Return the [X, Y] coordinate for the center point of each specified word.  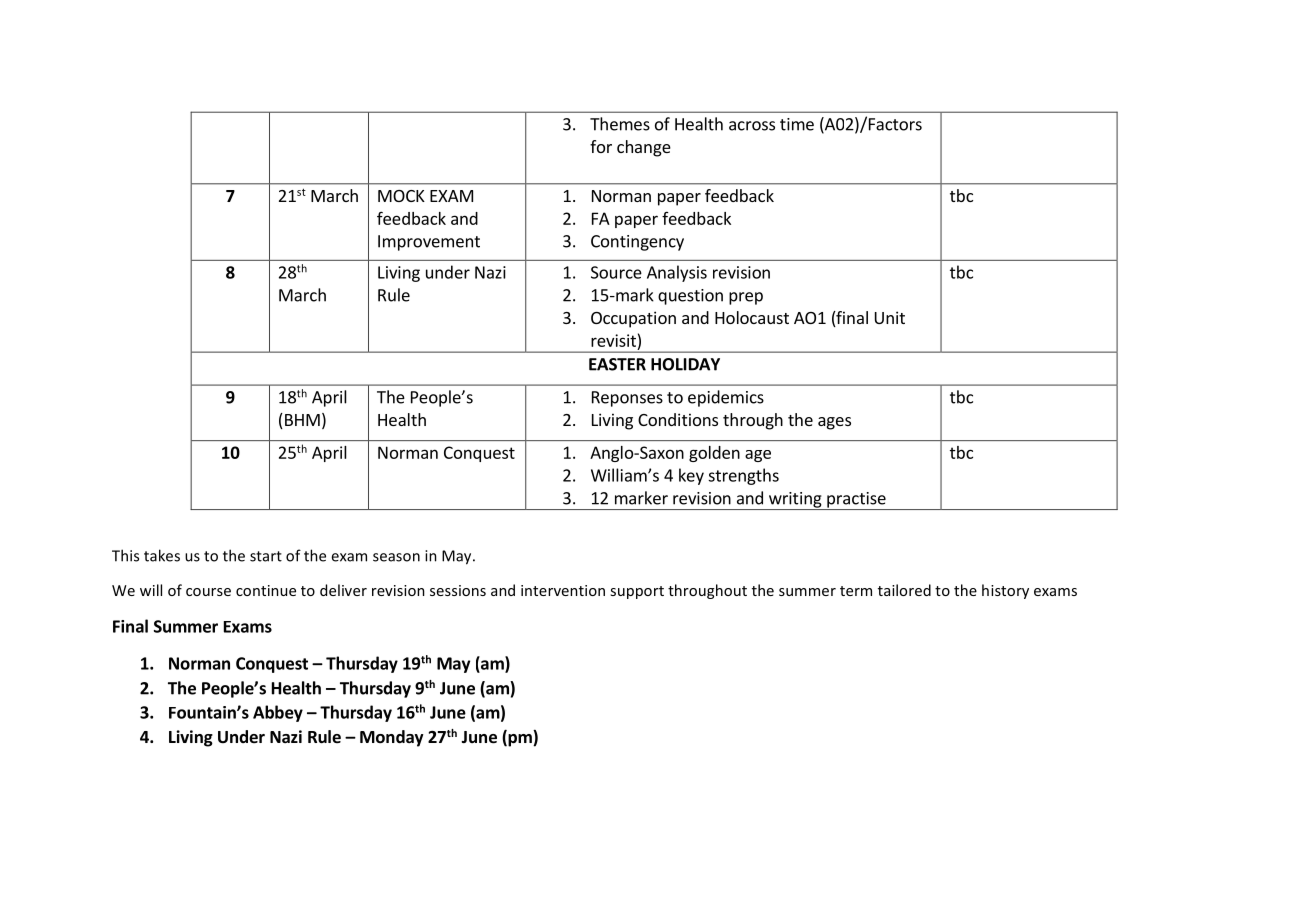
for [601, 146]
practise [856, 501]
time [797, 124]
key [691, 476]
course [208, 592]
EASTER [617, 364]
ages [834, 423]
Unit [890, 317]
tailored [904, 590]
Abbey [278, 713]
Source [616, 272]
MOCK [401, 196]
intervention [563, 590]
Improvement [429, 243]
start [266, 556]
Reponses [627, 399]
